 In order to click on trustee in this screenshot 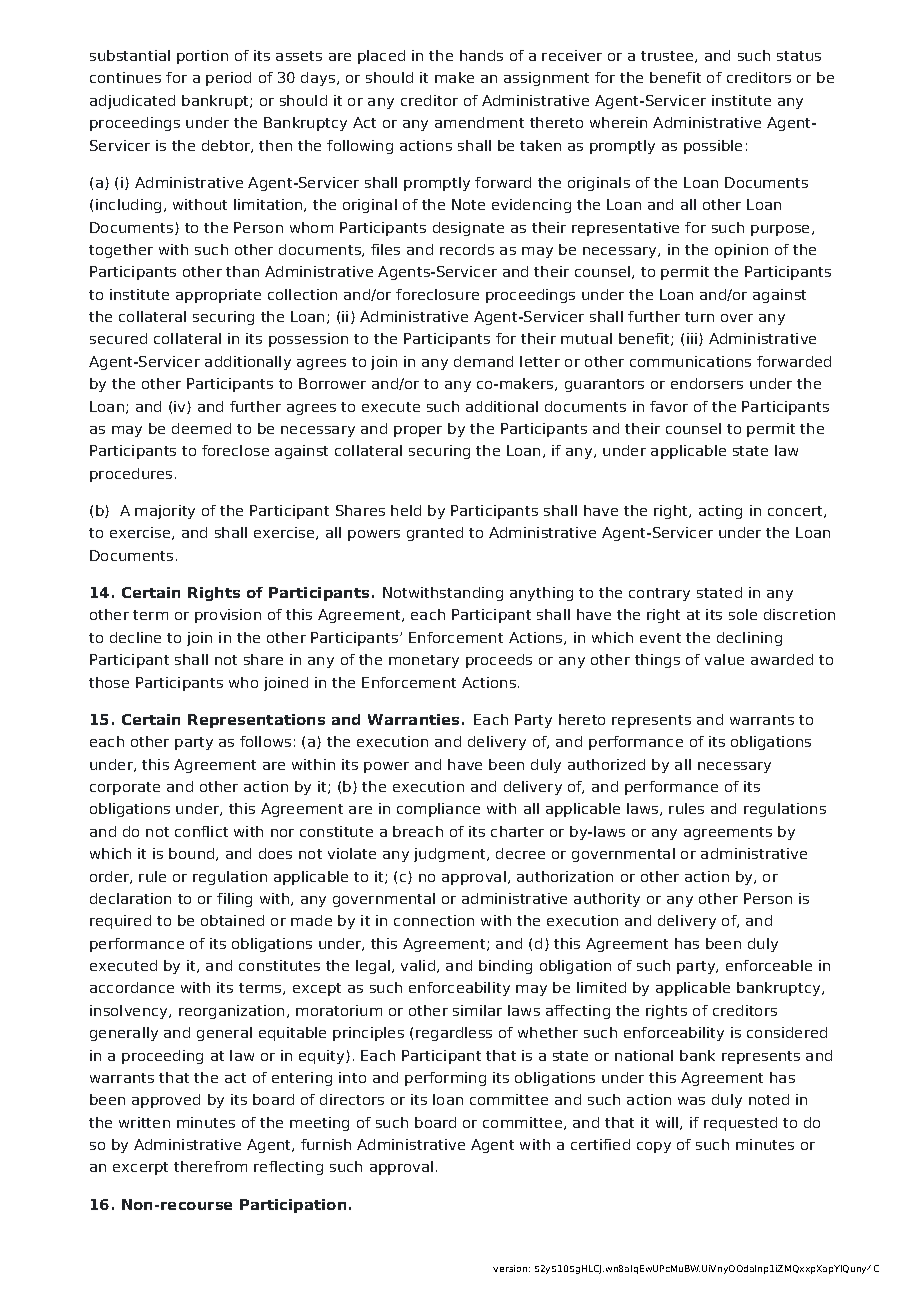, I will do `click(668, 57)`.
